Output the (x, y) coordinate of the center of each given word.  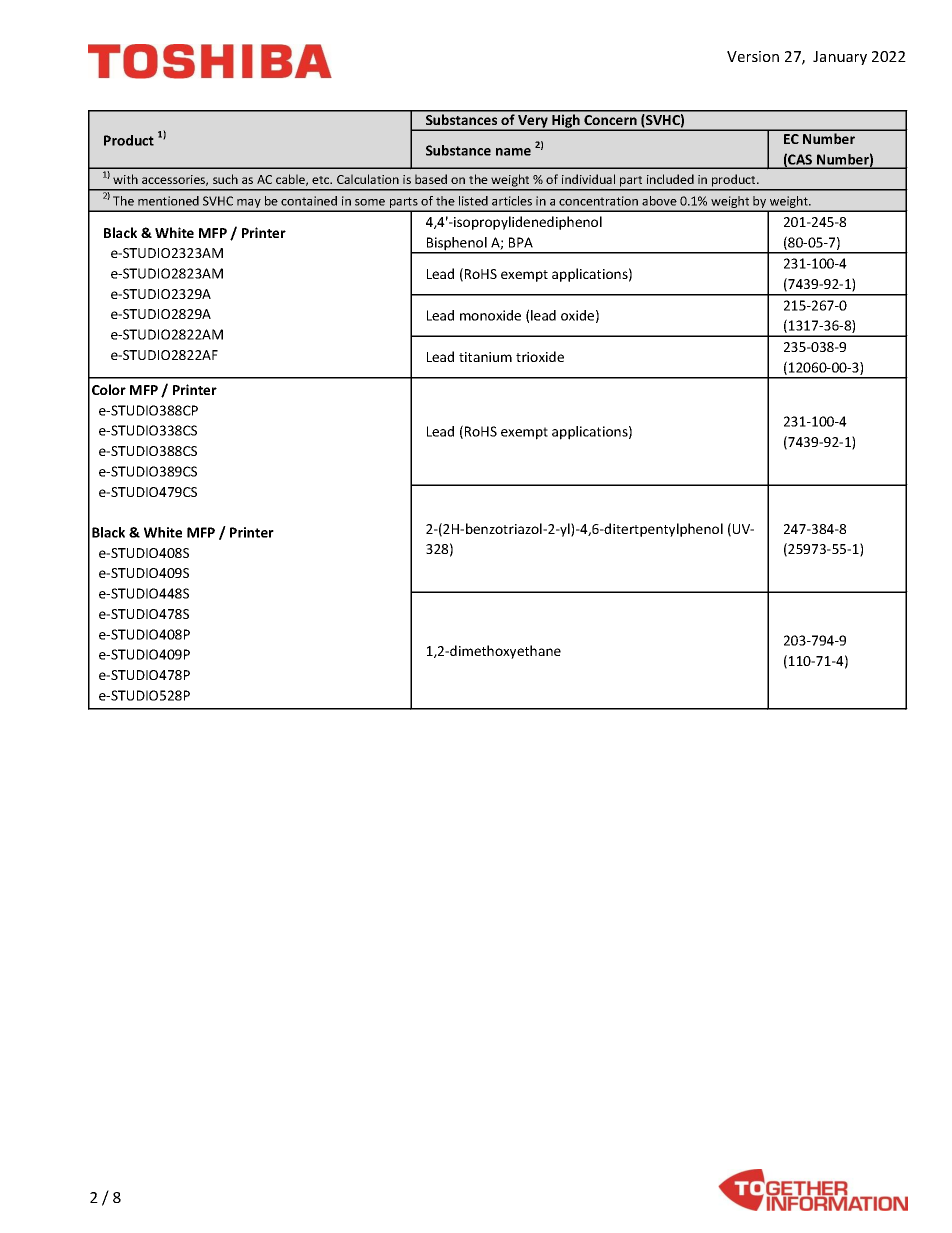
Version (753, 56)
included (670, 179)
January (840, 58)
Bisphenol (457, 245)
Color (109, 389)
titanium (485, 357)
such (225, 179)
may (249, 205)
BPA (521, 242)
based (431, 179)
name (513, 152)
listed (473, 201)
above (659, 201)
